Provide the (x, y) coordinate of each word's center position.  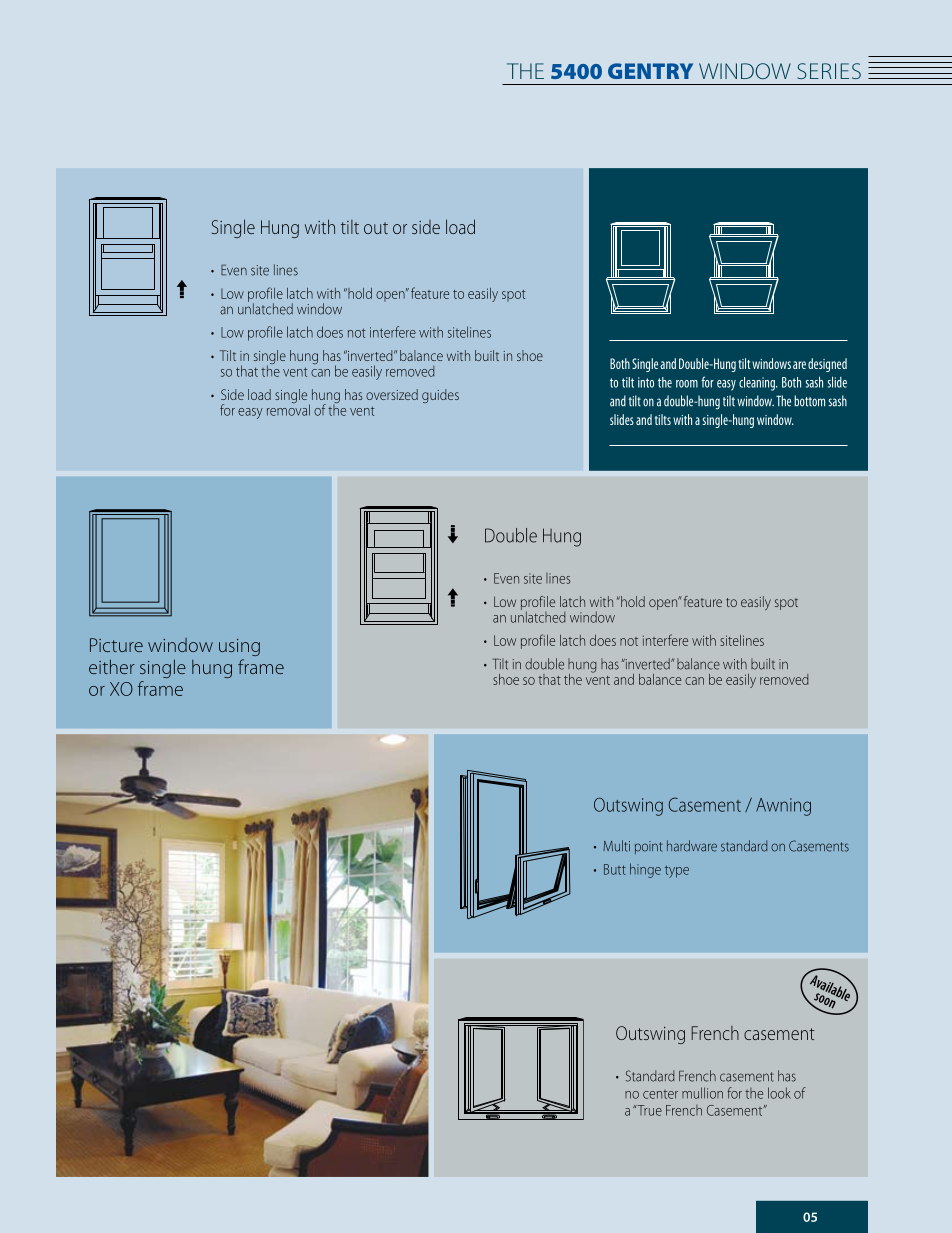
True (648, 1110)
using (239, 647)
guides (440, 396)
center (660, 1094)
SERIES (829, 71)
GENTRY (650, 71)
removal (288, 409)
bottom (809, 401)
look (779, 1093)
